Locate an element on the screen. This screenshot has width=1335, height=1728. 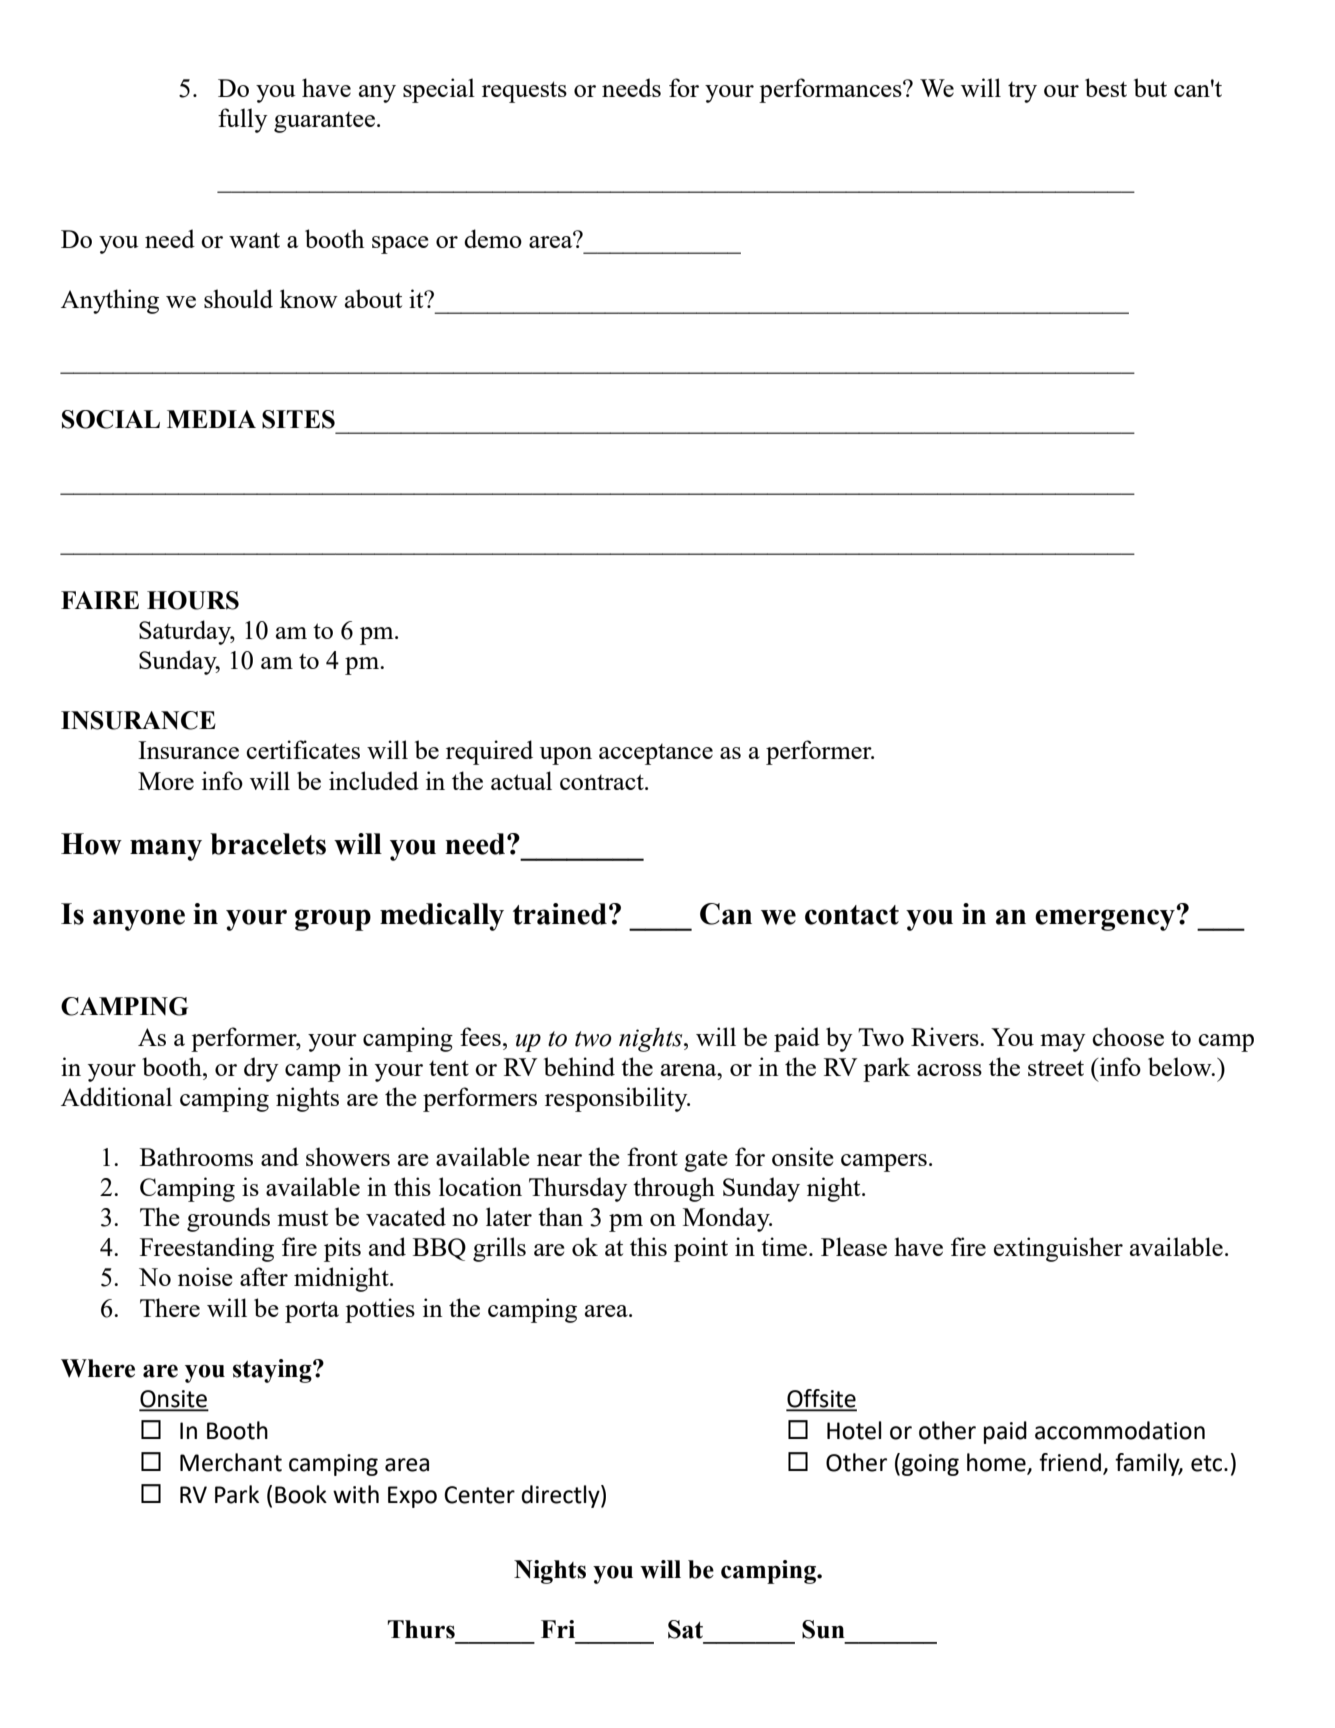
contract is located at coordinates (603, 782).
